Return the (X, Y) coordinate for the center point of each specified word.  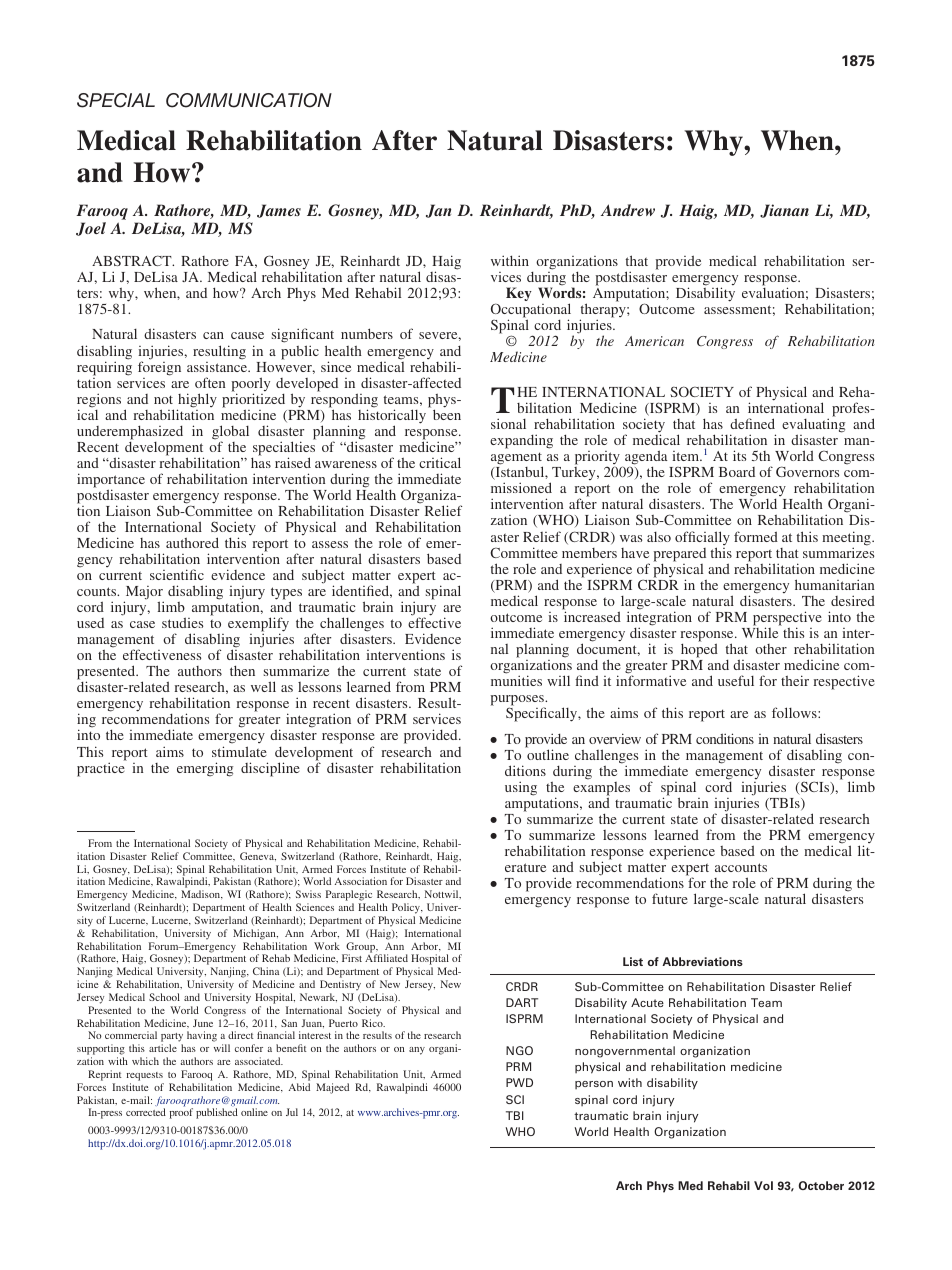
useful (736, 680)
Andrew (628, 210)
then (242, 670)
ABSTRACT (133, 260)
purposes (518, 701)
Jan (438, 211)
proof (181, 1113)
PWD (519, 1082)
